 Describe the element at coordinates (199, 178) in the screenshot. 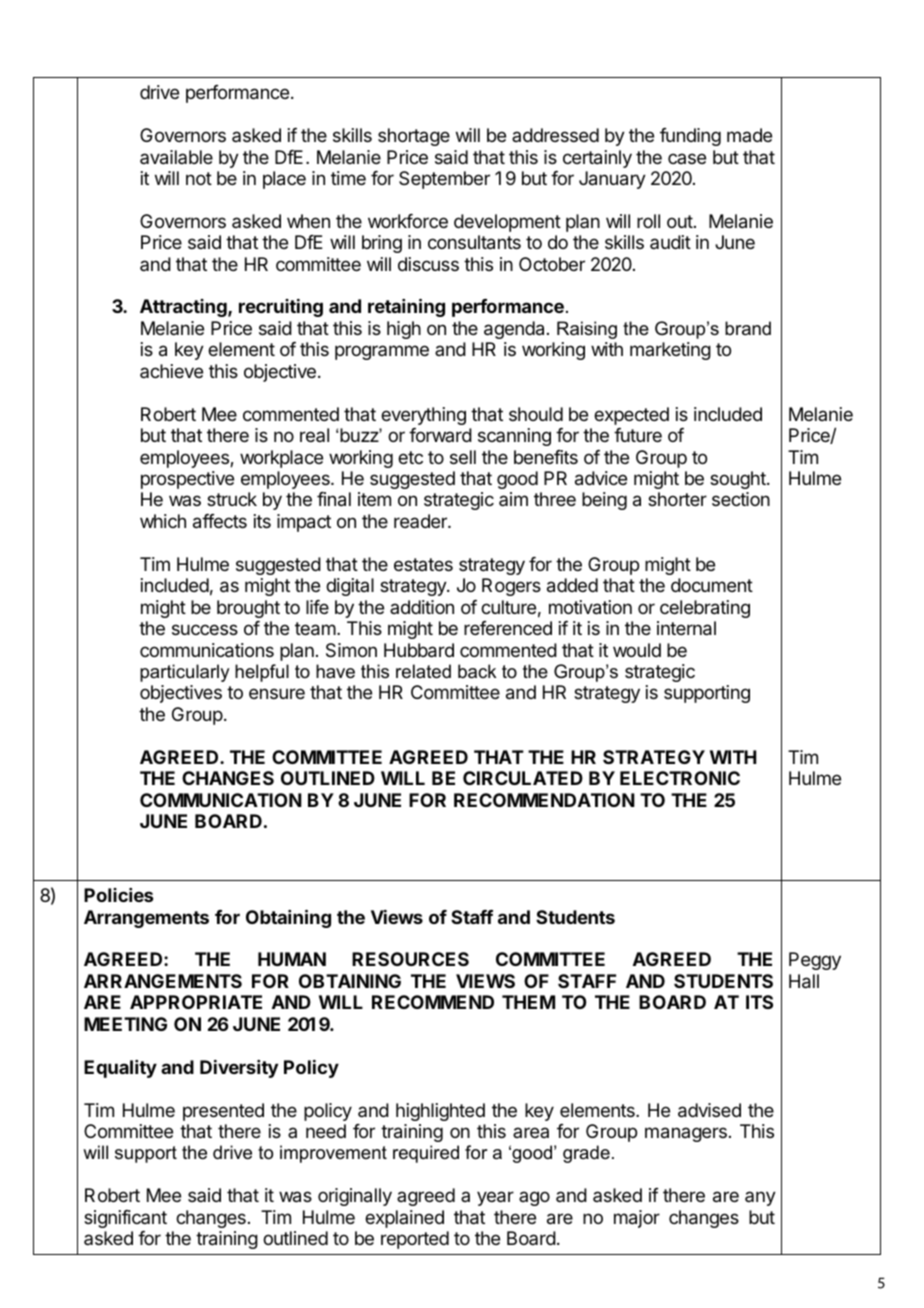

I see `not` at that location.
